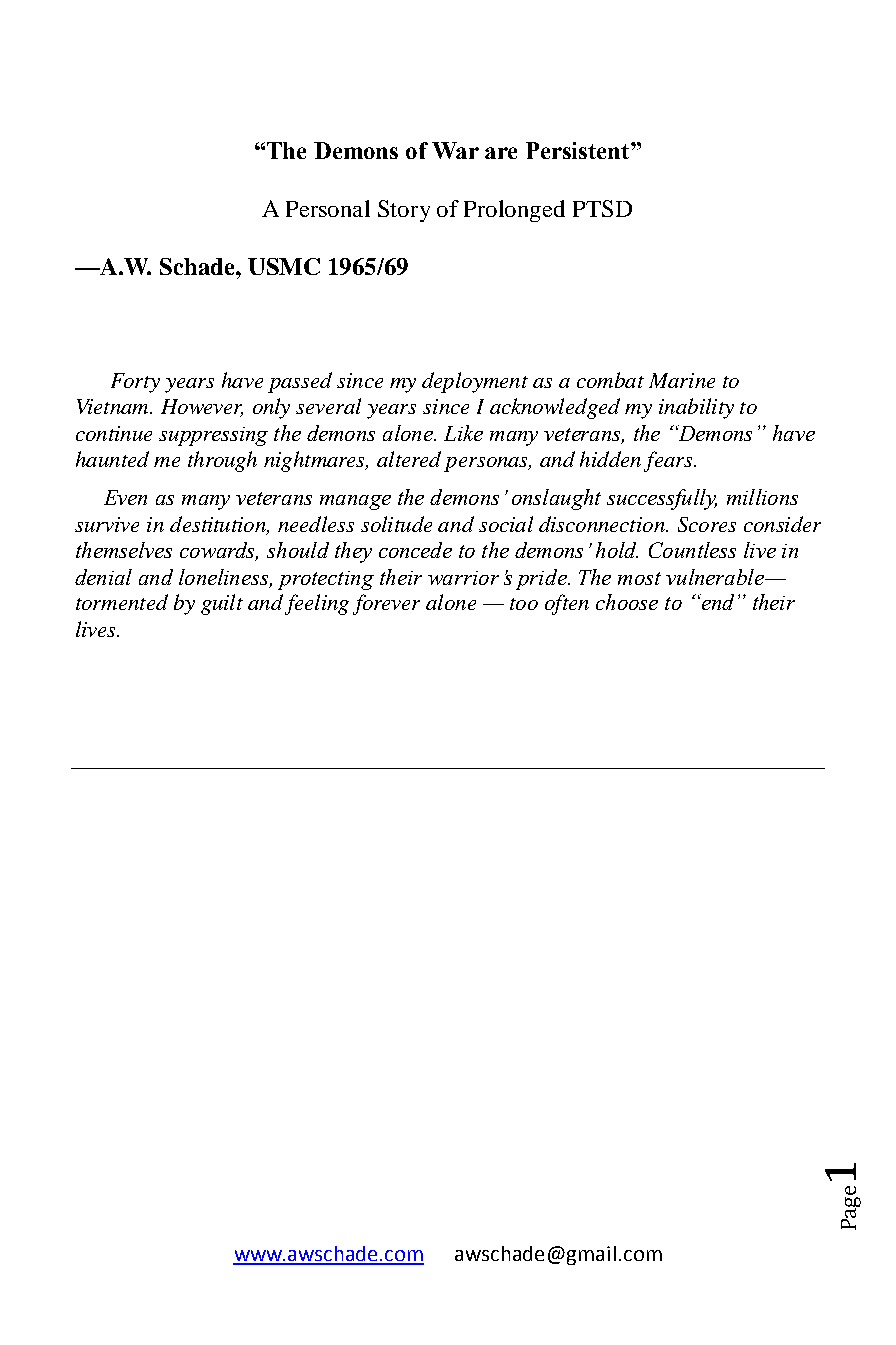 The image size is (896, 1345). What do you see at coordinates (328, 208) in the document?
I see `Personal` at bounding box center [328, 208].
